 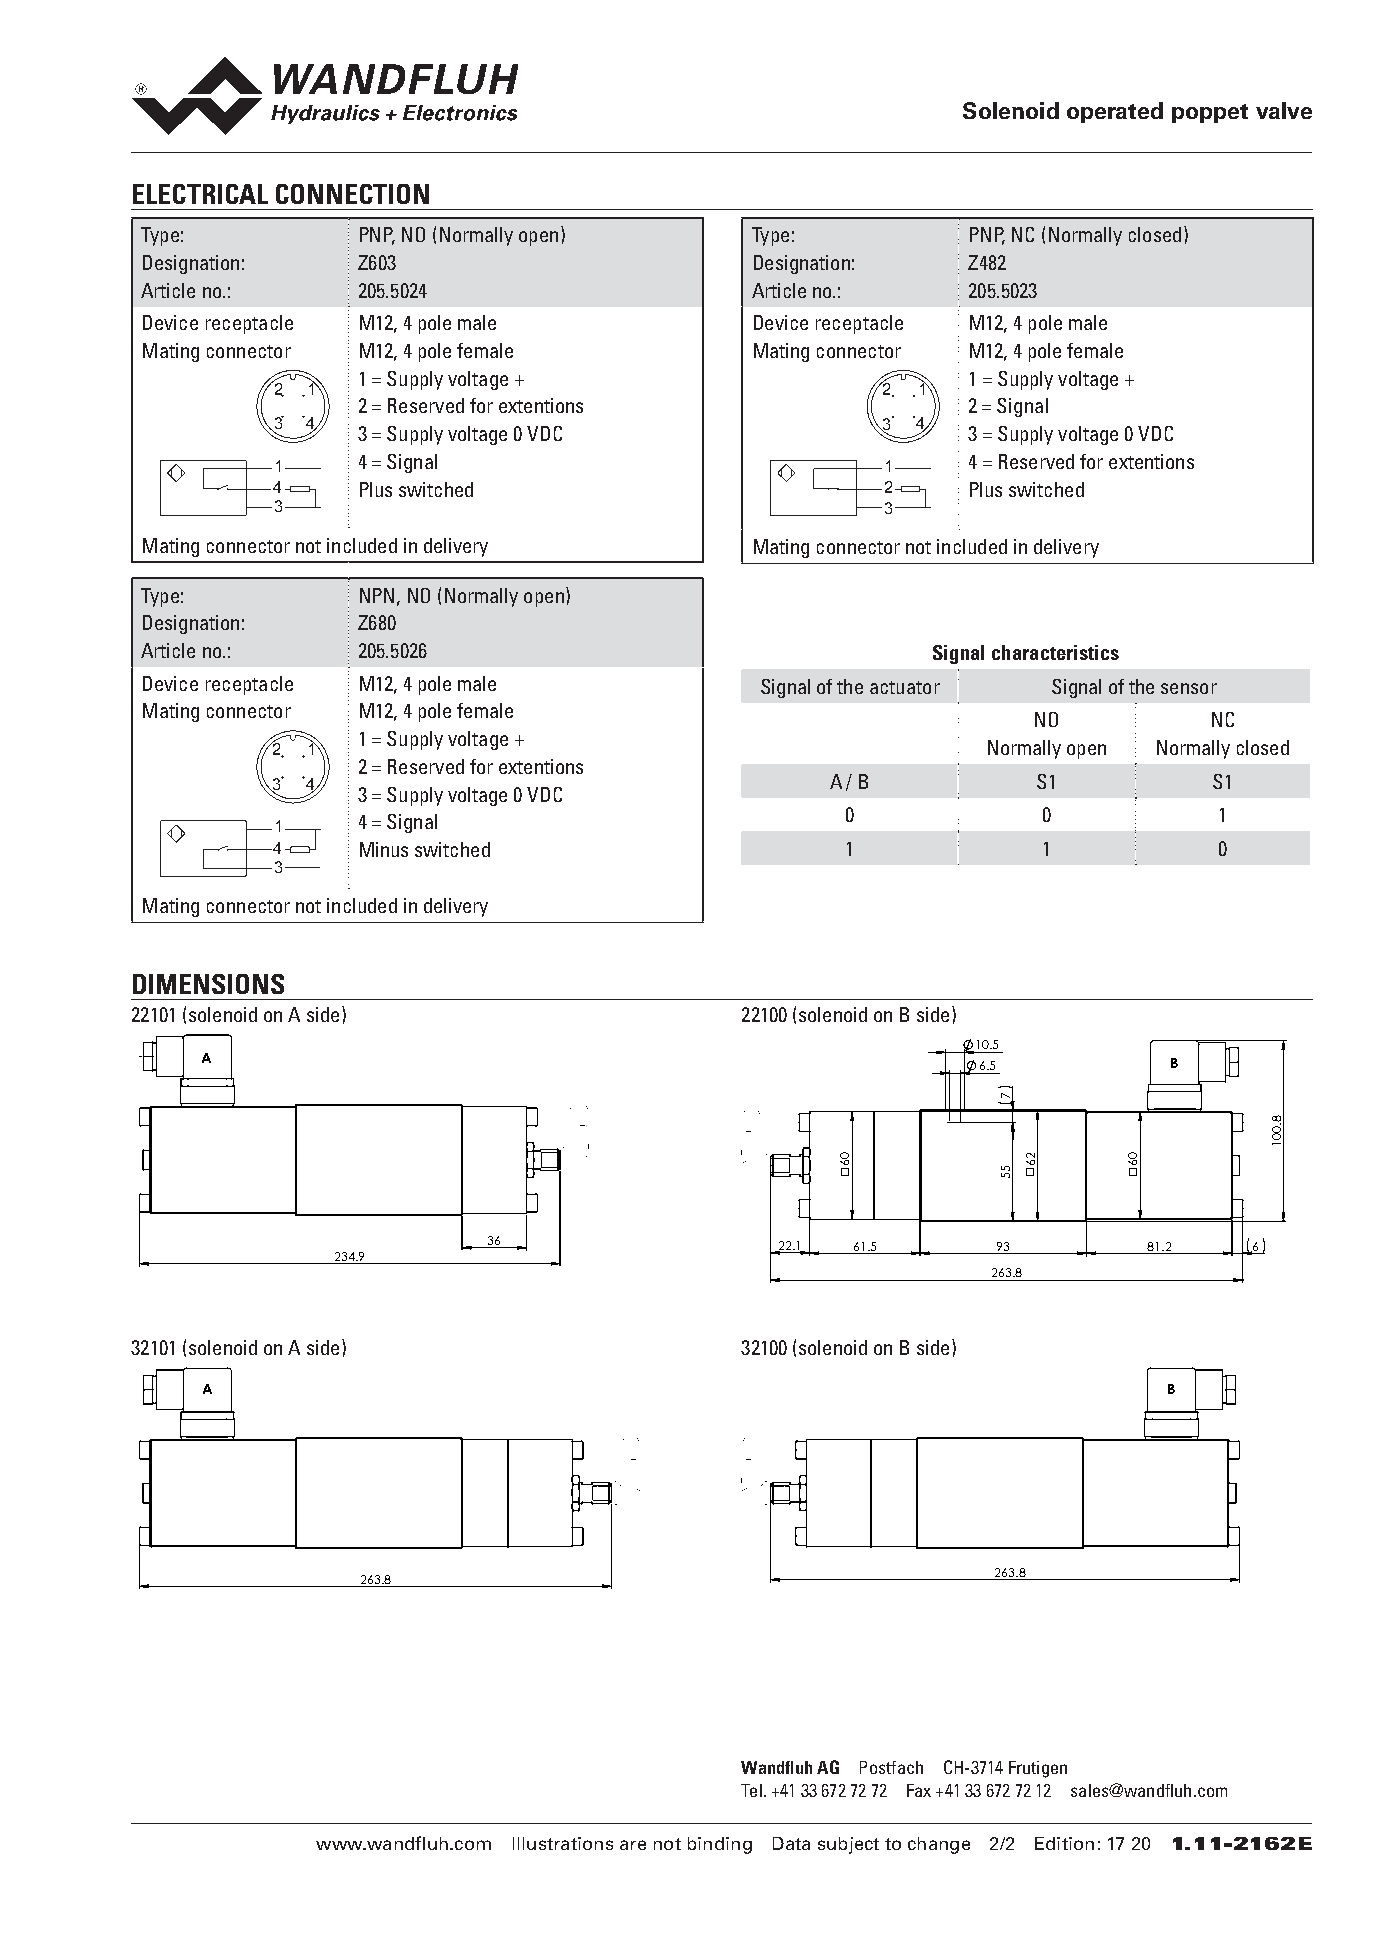 What do you see at coordinates (1064, 1843) in the screenshot?
I see `Edition` at bounding box center [1064, 1843].
